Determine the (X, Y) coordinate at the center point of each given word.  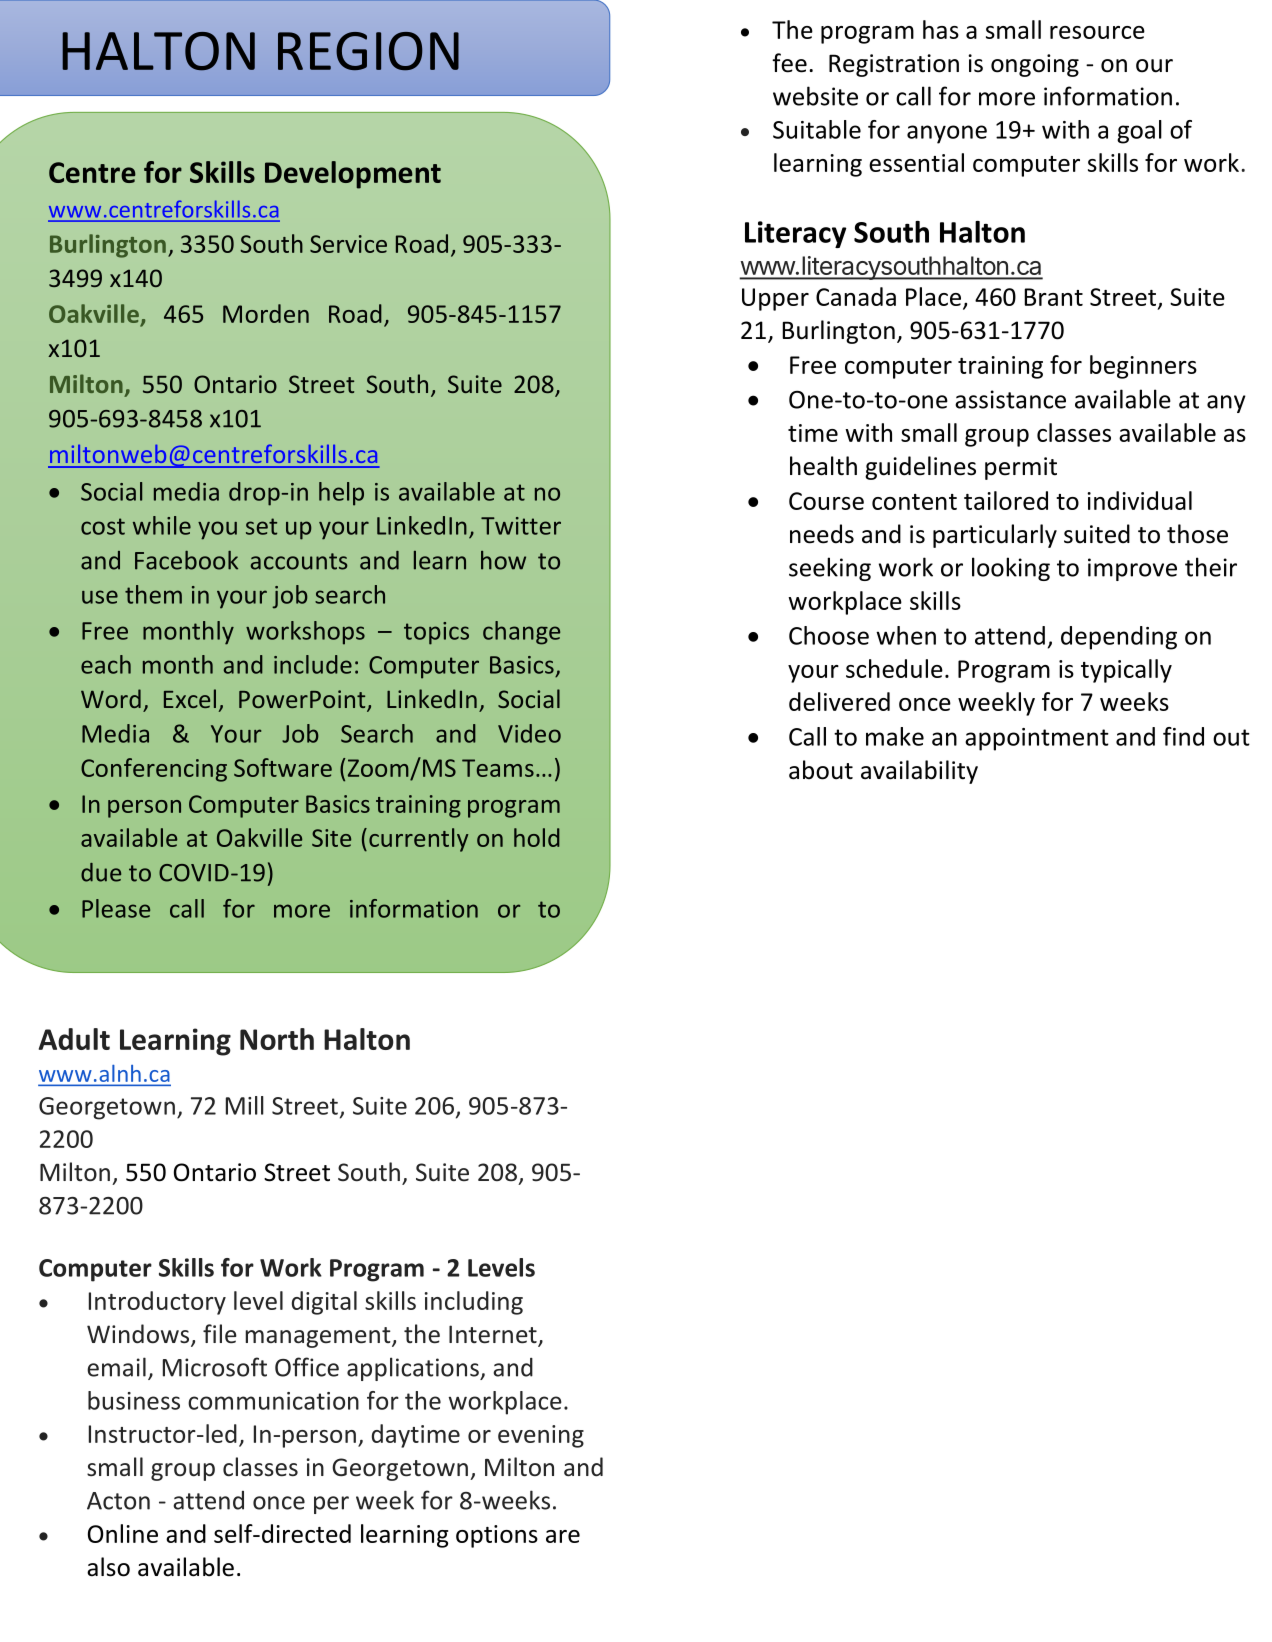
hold (537, 837)
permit (1021, 468)
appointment (1037, 739)
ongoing (1035, 65)
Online (123, 1533)
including (474, 1303)
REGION (368, 51)
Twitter (521, 526)
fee (789, 63)
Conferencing (154, 770)
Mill (245, 1105)
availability (919, 772)
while (162, 525)
